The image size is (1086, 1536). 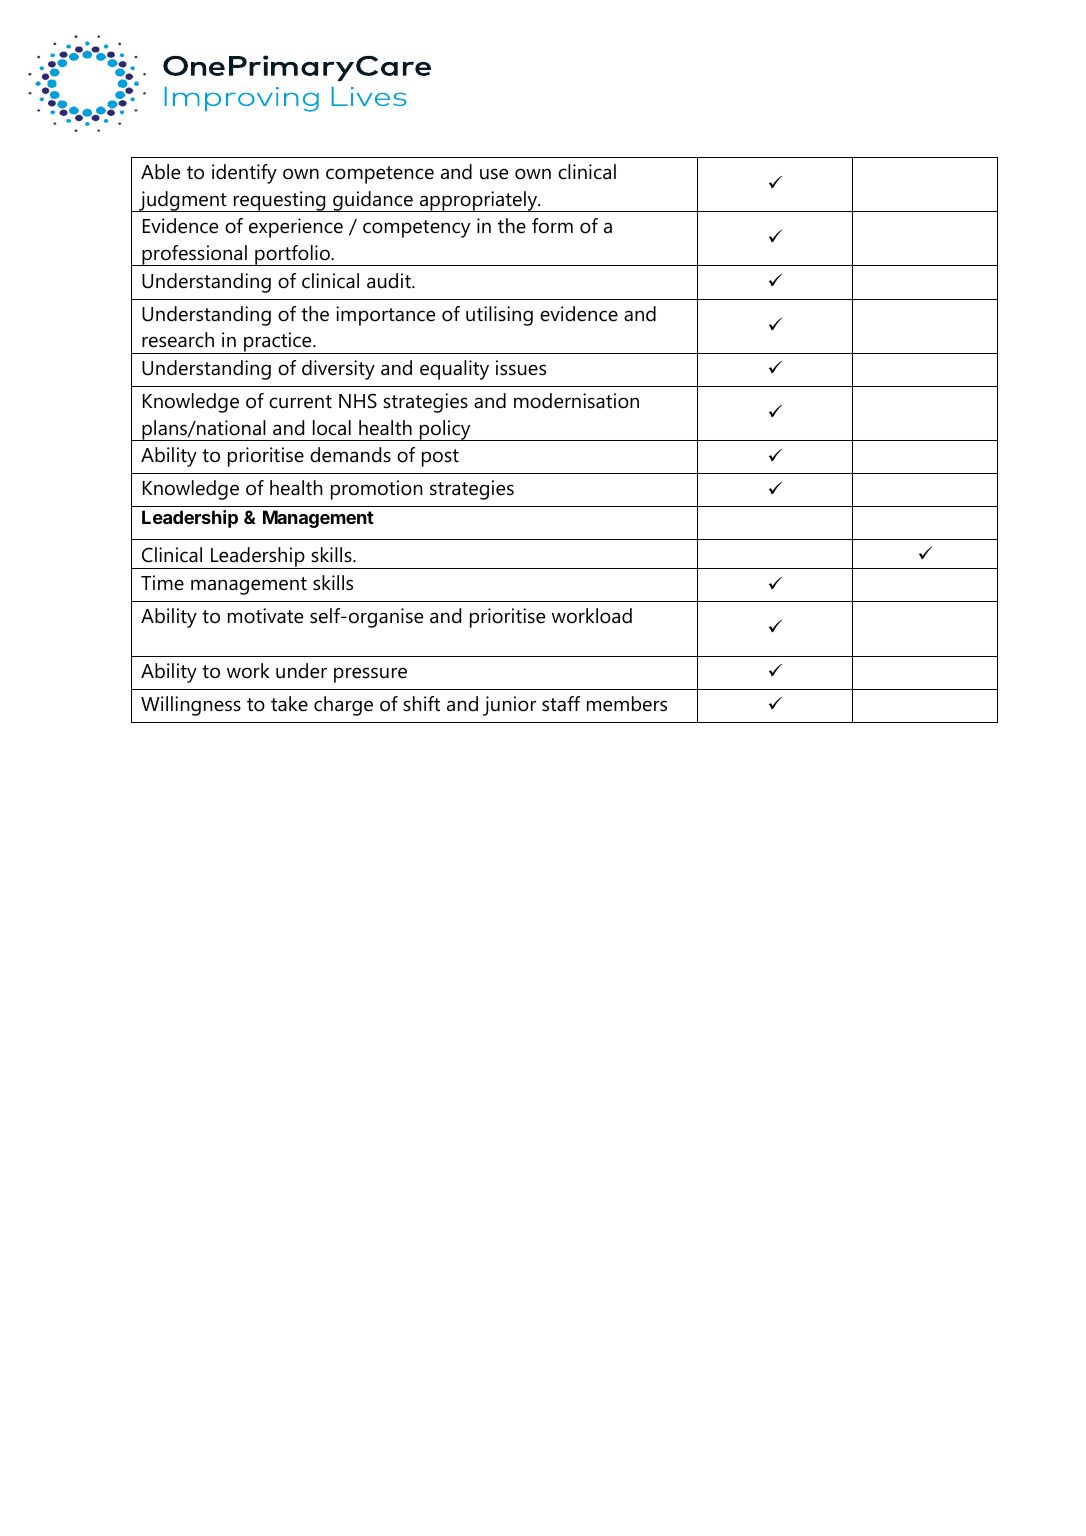 What do you see at coordinates (576, 401) in the document?
I see `modernisation` at bounding box center [576, 401].
